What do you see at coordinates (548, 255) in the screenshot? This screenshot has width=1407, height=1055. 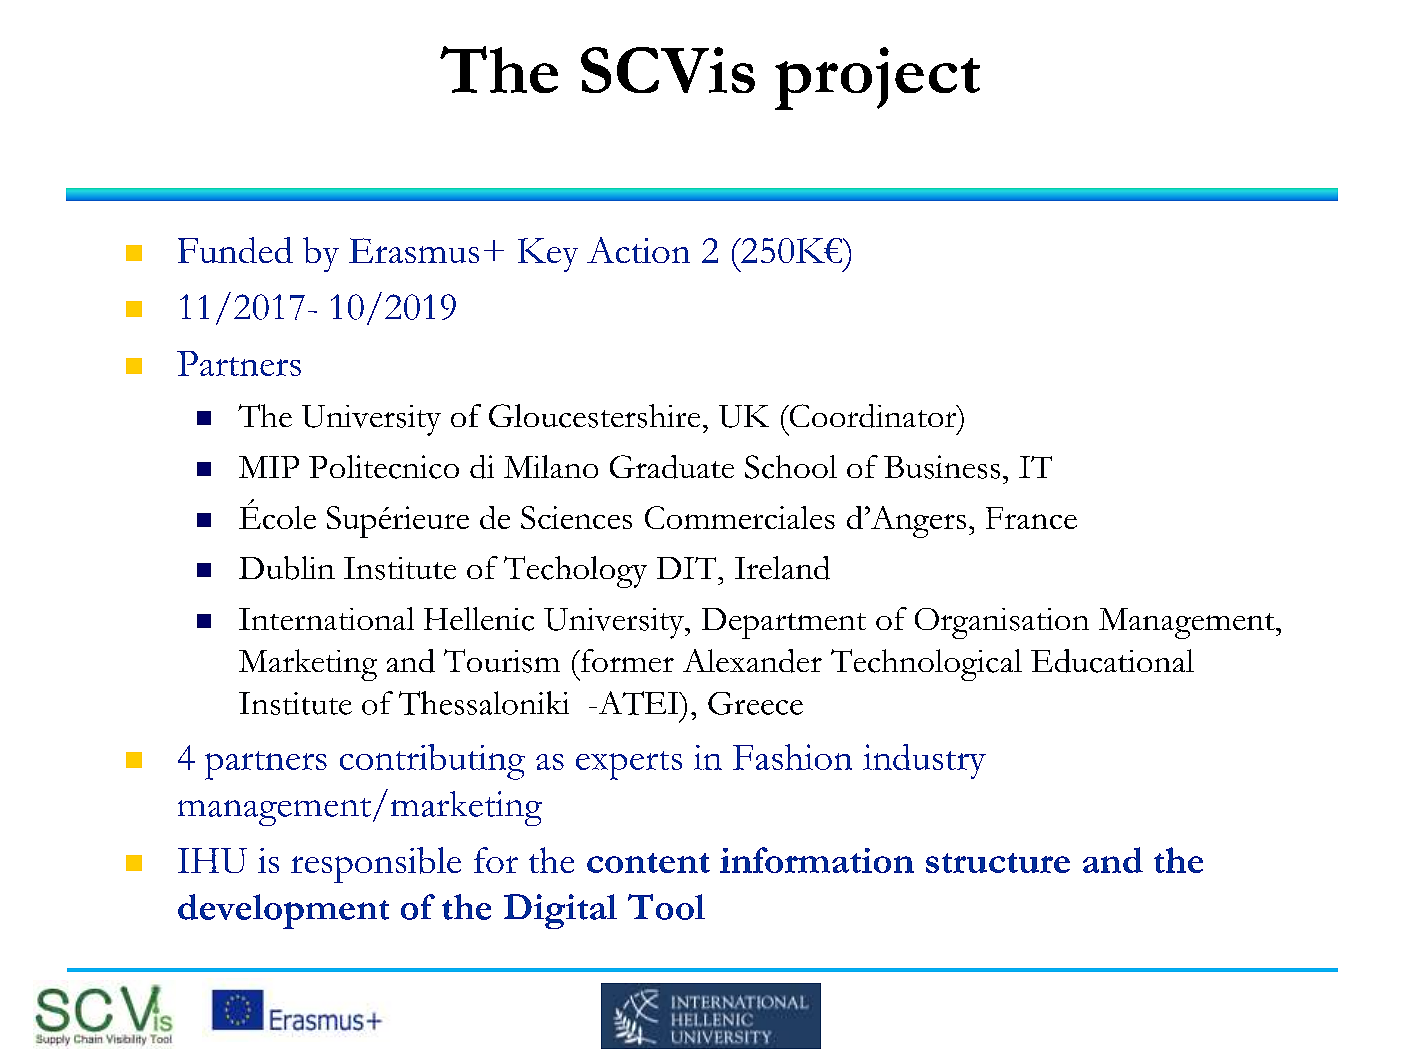 I see `Key` at bounding box center [548, 255].
